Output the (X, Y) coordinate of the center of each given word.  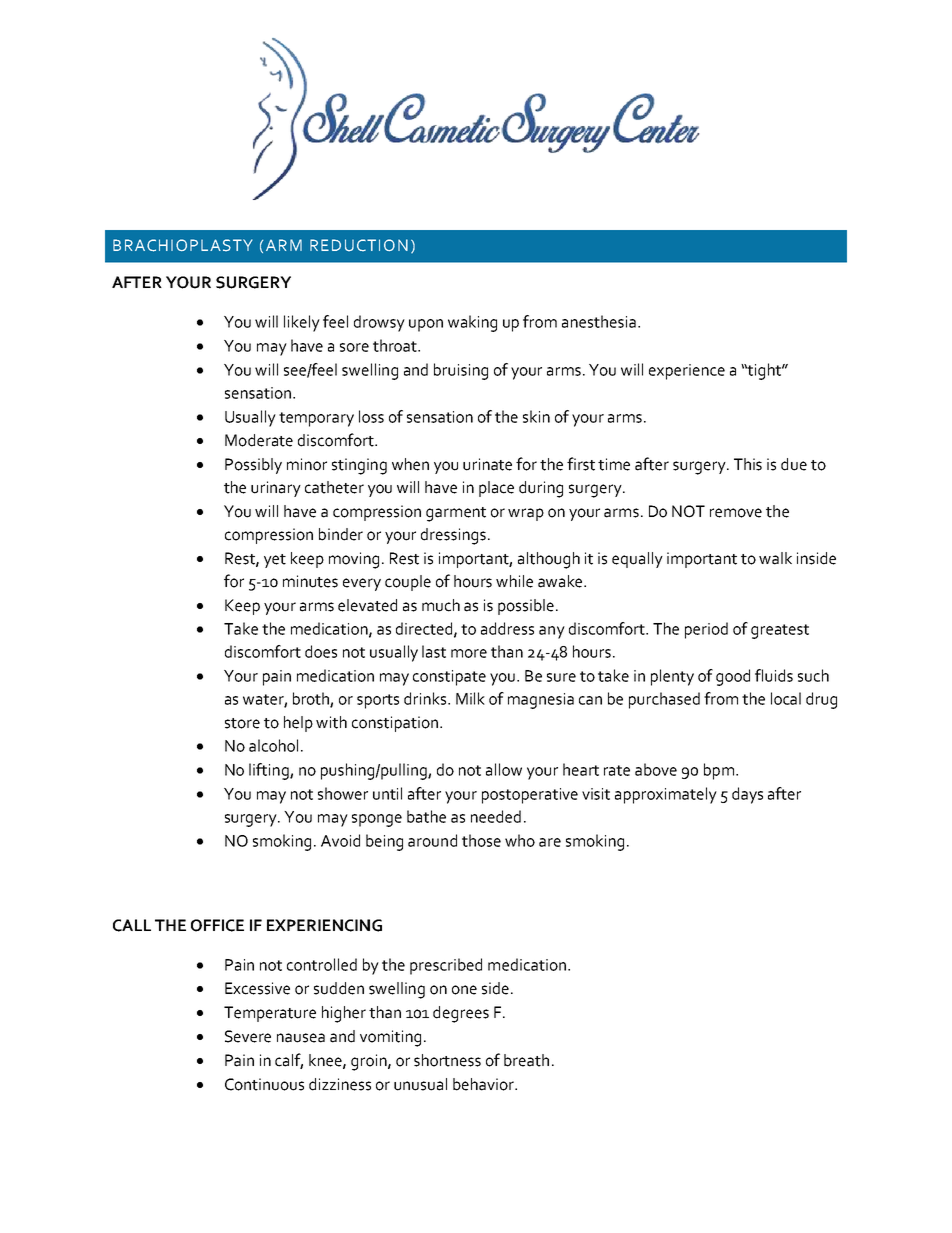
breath (526, 1060)
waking (472, 323)
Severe (248, 1036)
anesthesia (599, 321)
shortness (447, 1060)
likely (302, 323)
